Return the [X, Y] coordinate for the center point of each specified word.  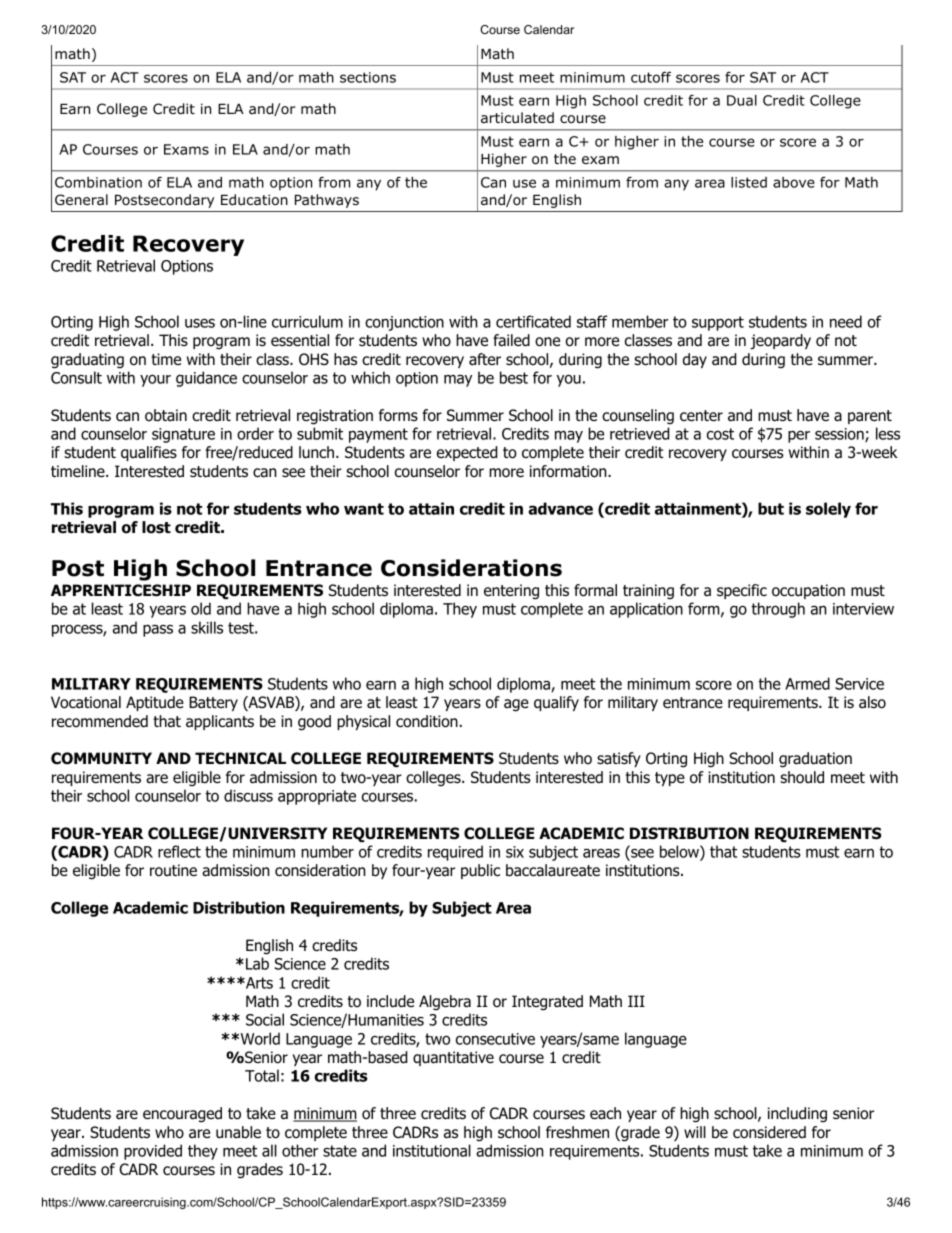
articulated [517, 118]
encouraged [182, 1115]
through [778, 610]
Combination [98, 182]
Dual [742, 100]
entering [511, 592]
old [201, 608]
